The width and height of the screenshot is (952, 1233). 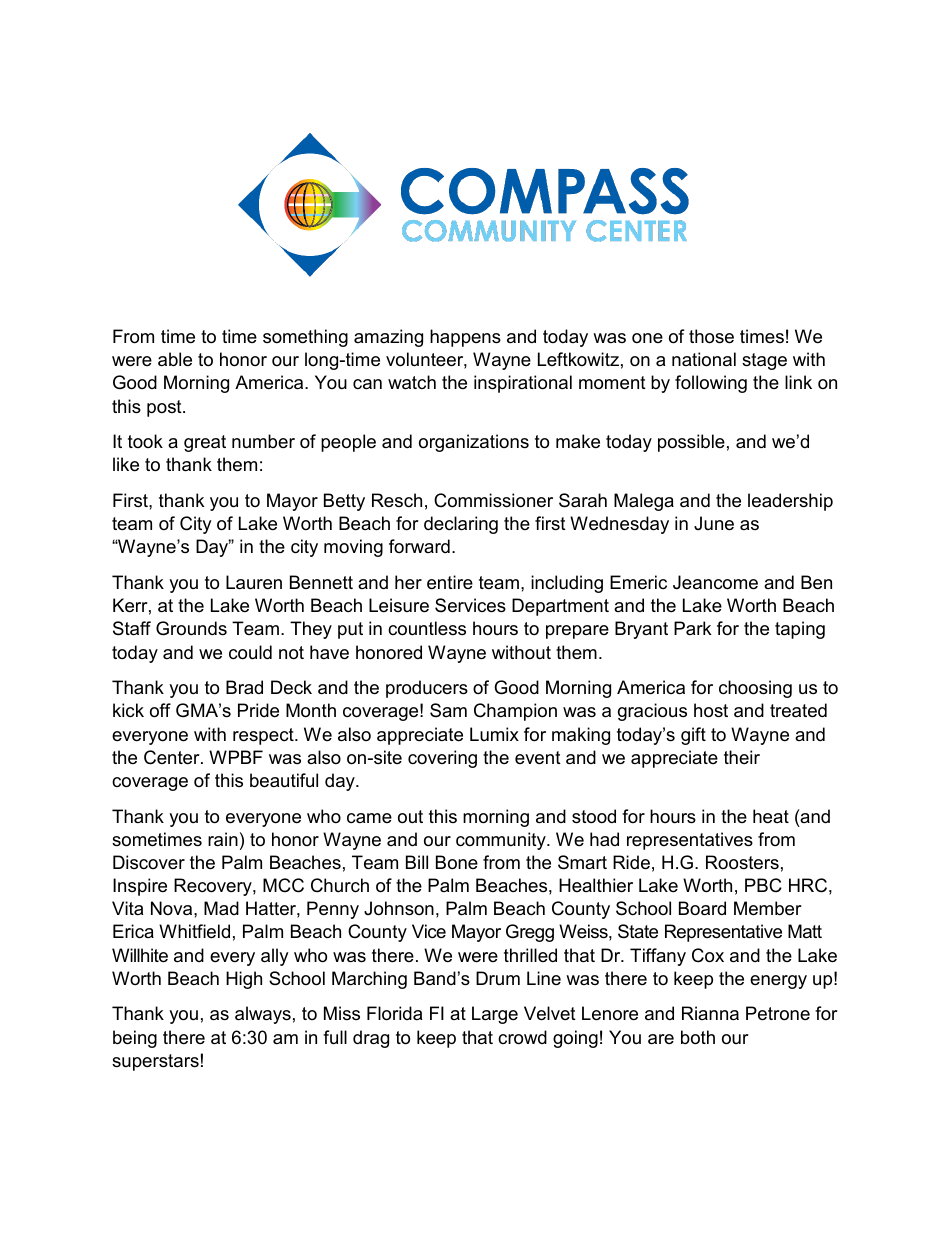 What do you see at coordinates (692, 628) in the screenshot?
I see `Park` at bounding box center [692, 628].
